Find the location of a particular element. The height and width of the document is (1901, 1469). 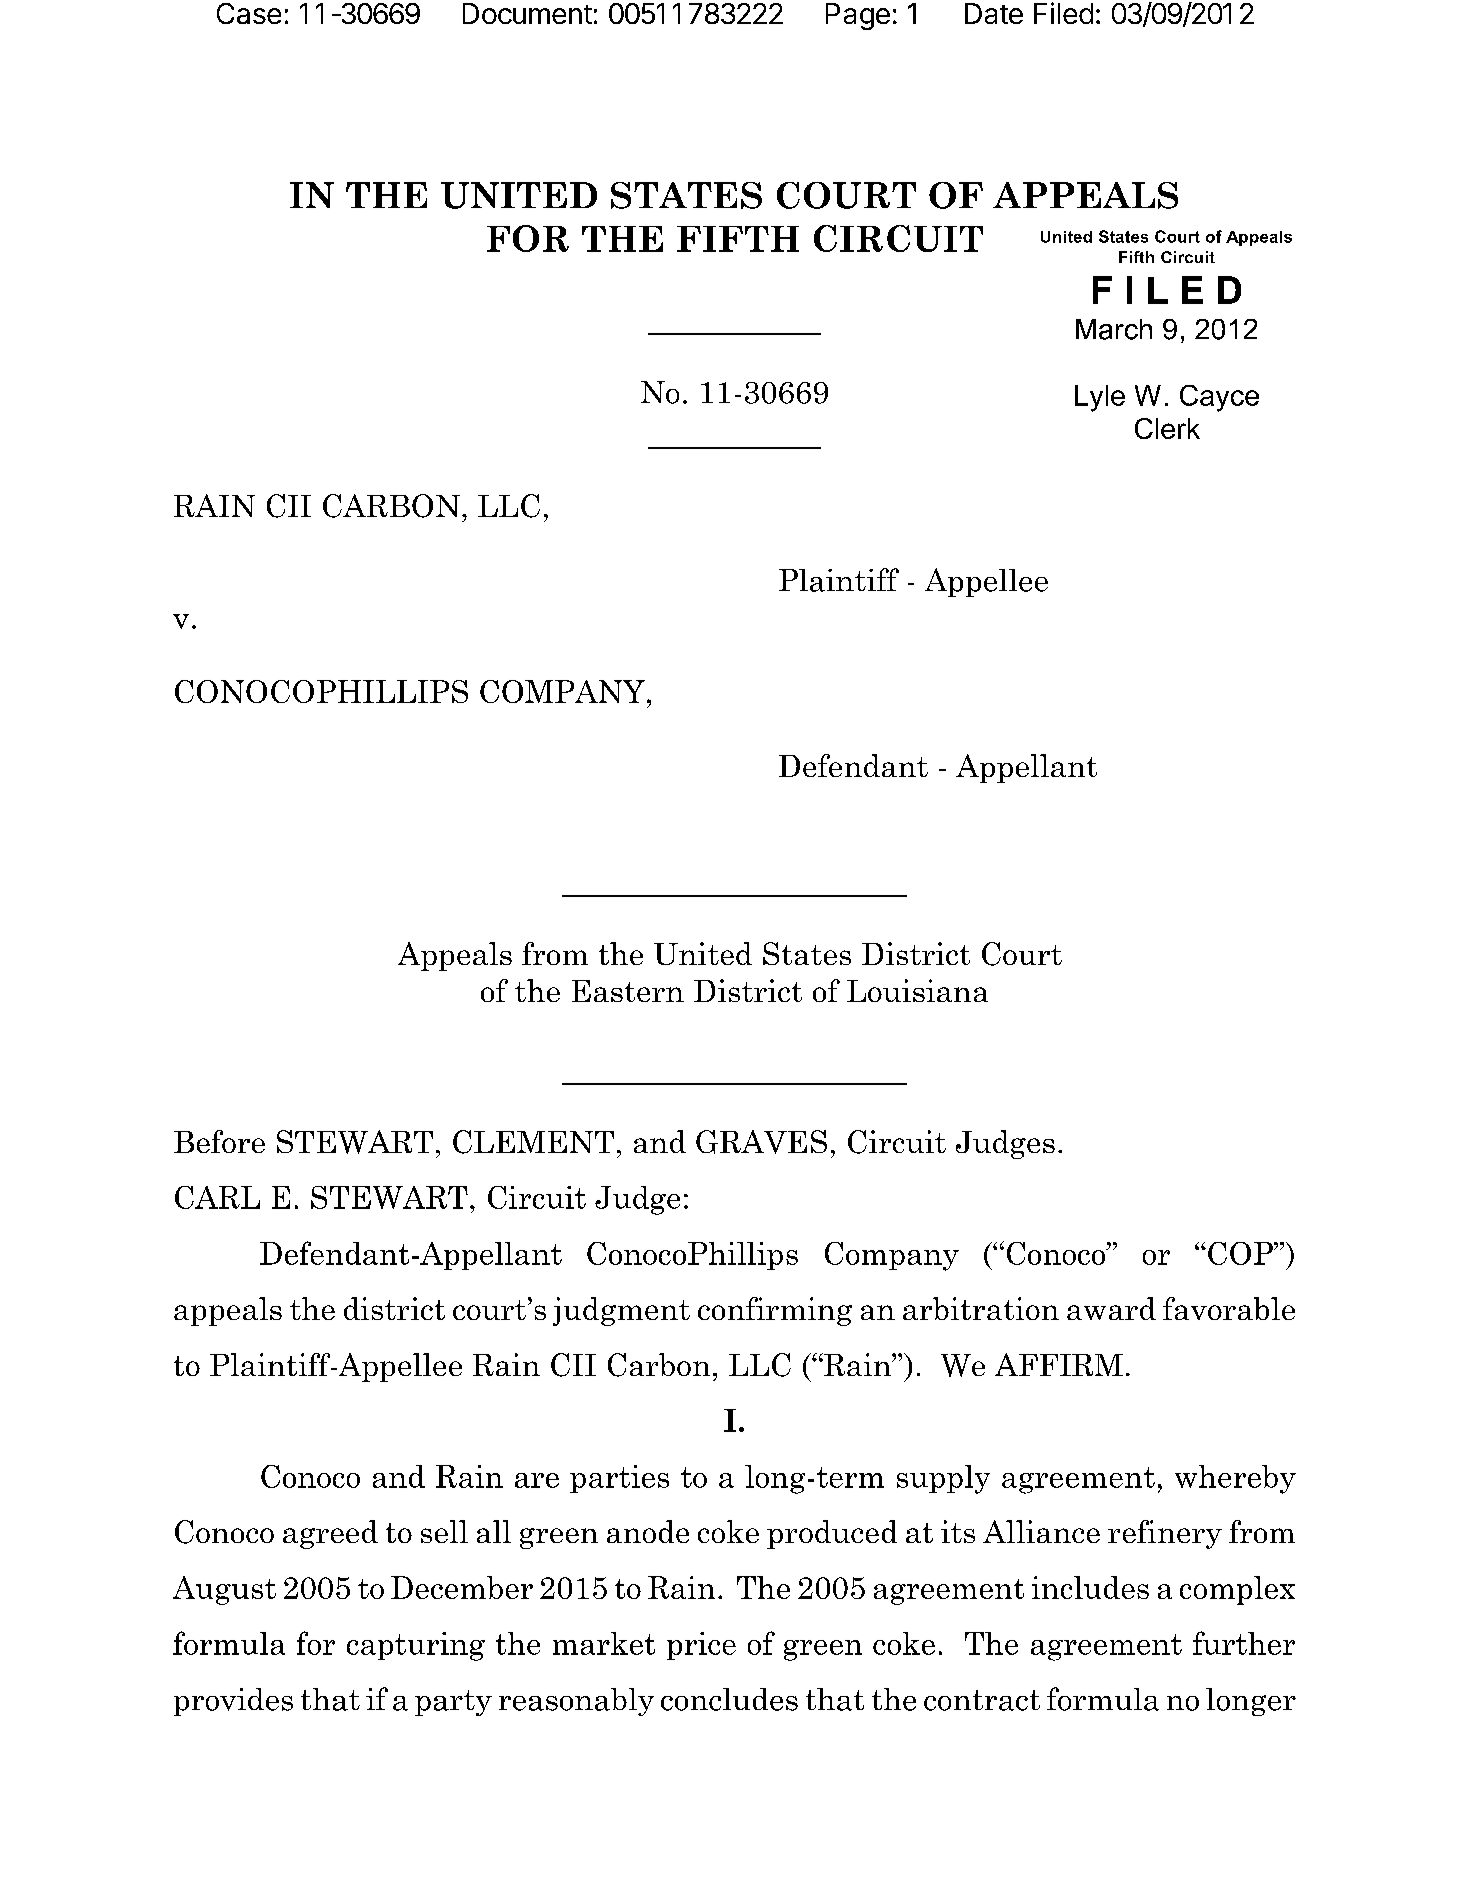

Document is located at coordinates (527, 13).
